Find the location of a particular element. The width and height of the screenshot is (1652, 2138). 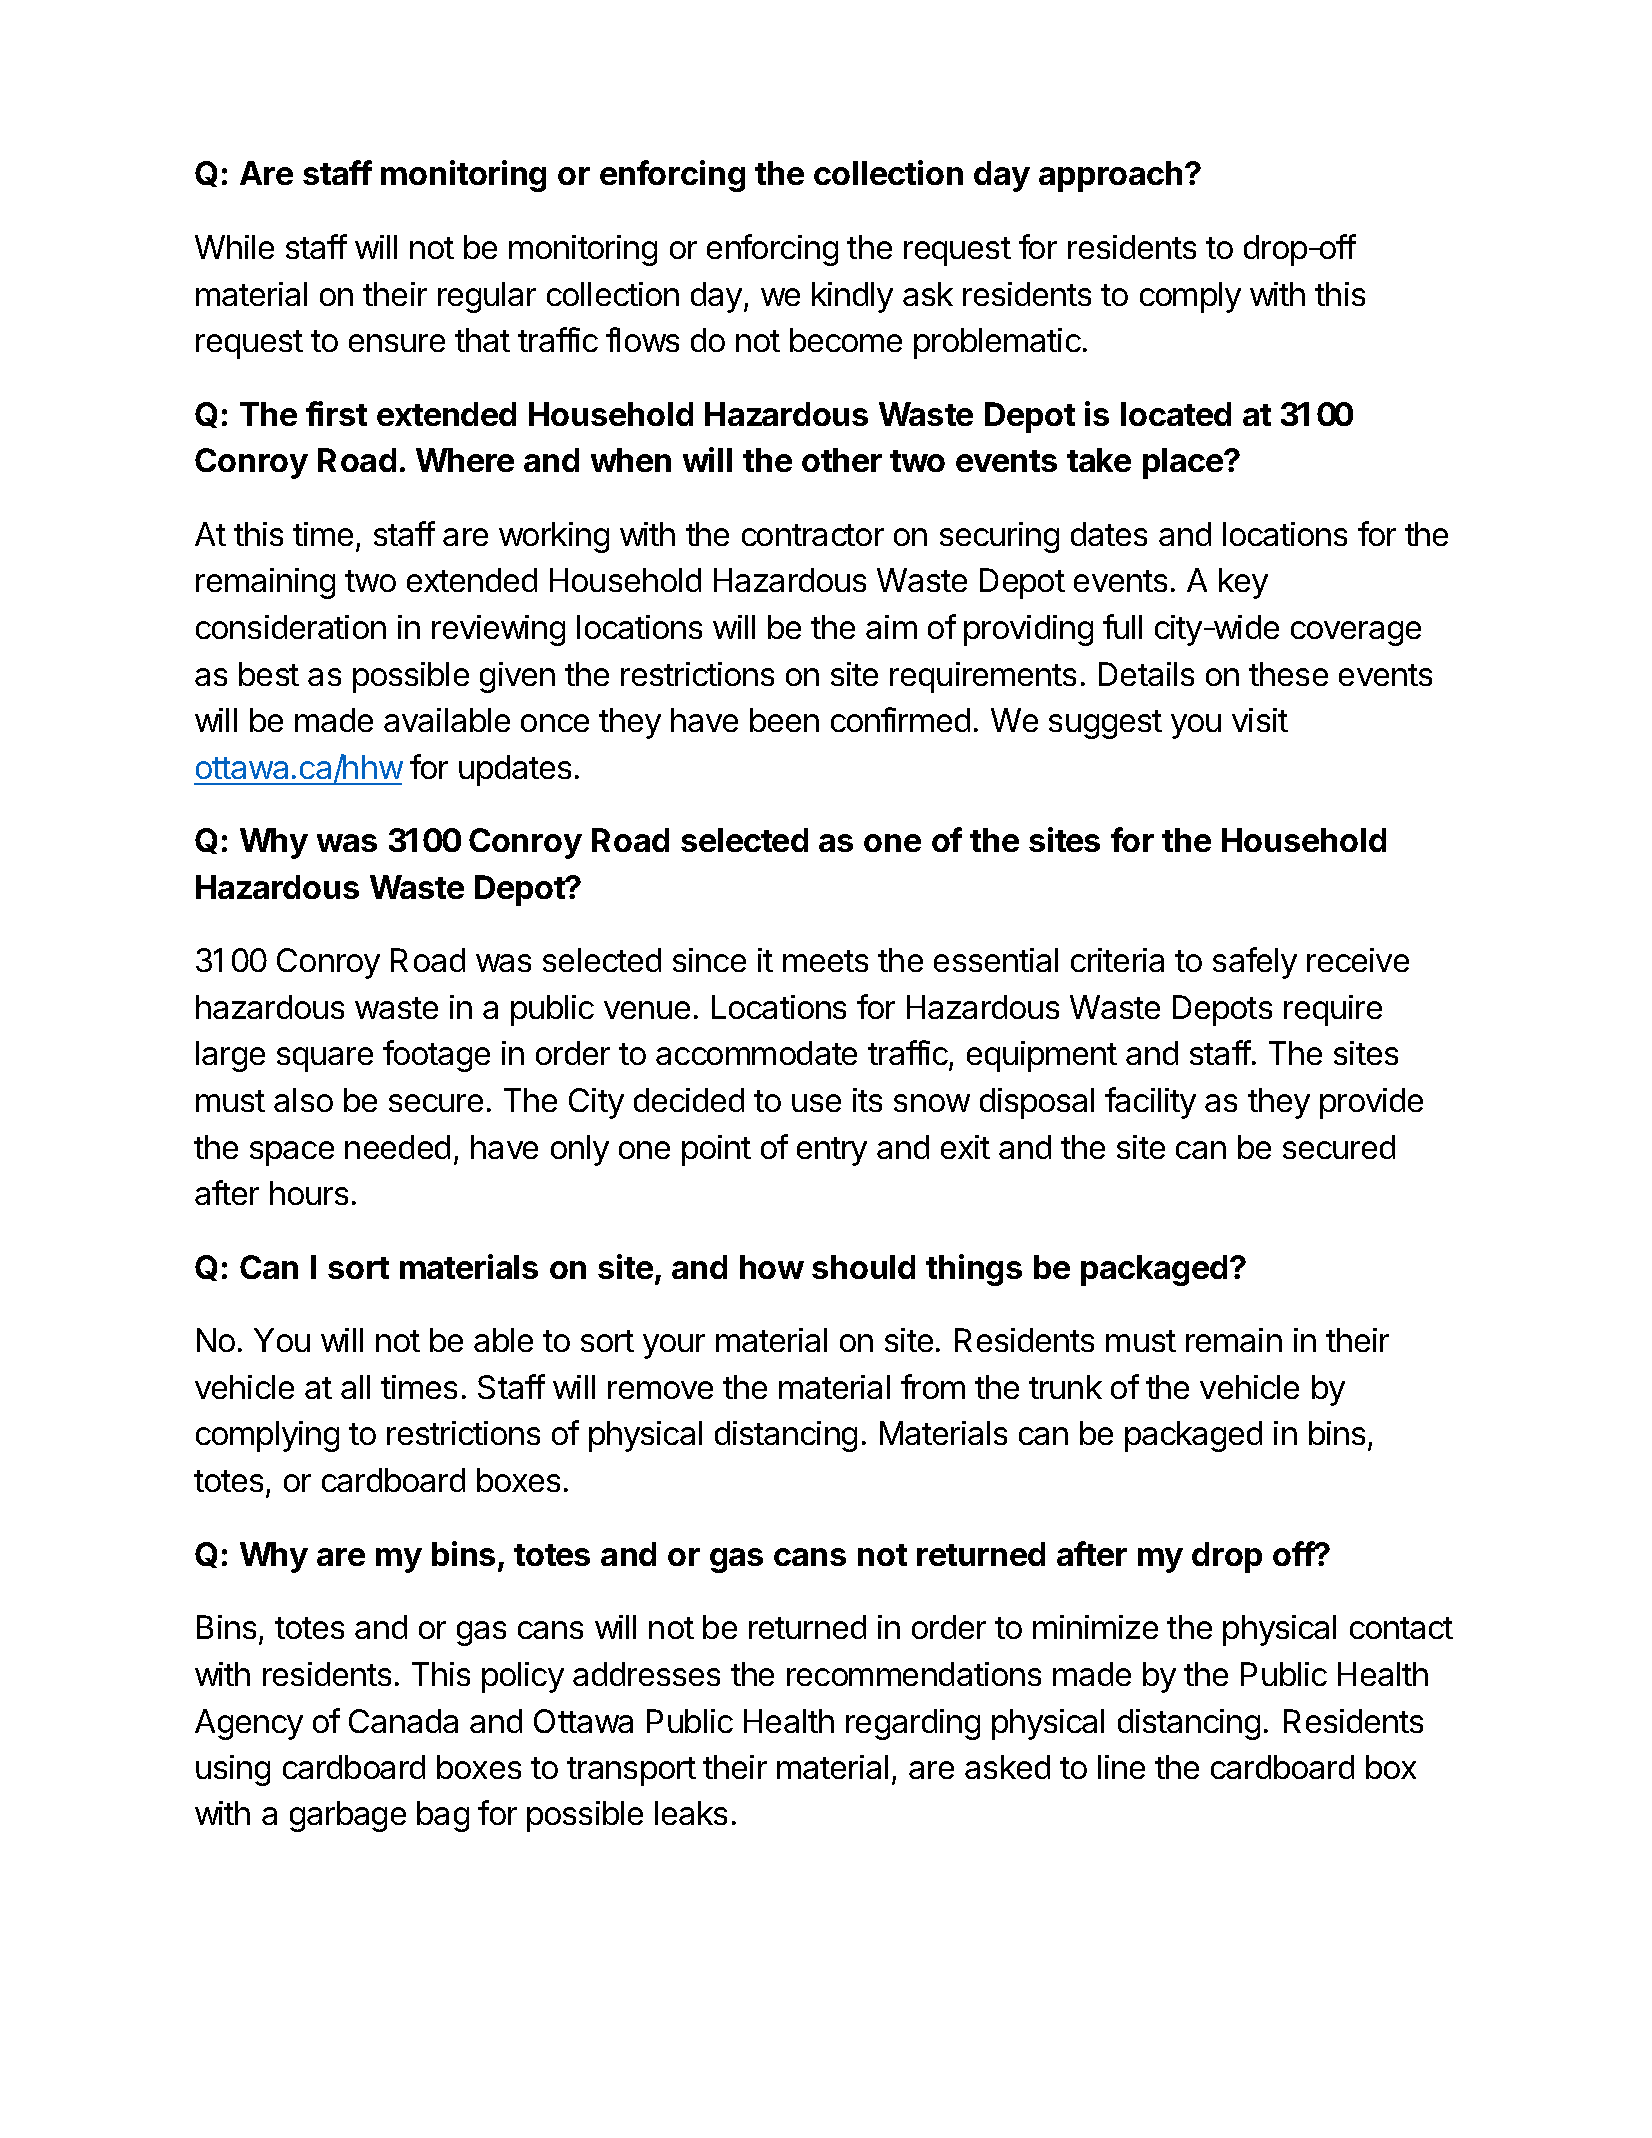

kindly is located at coordinates (852, 297).
